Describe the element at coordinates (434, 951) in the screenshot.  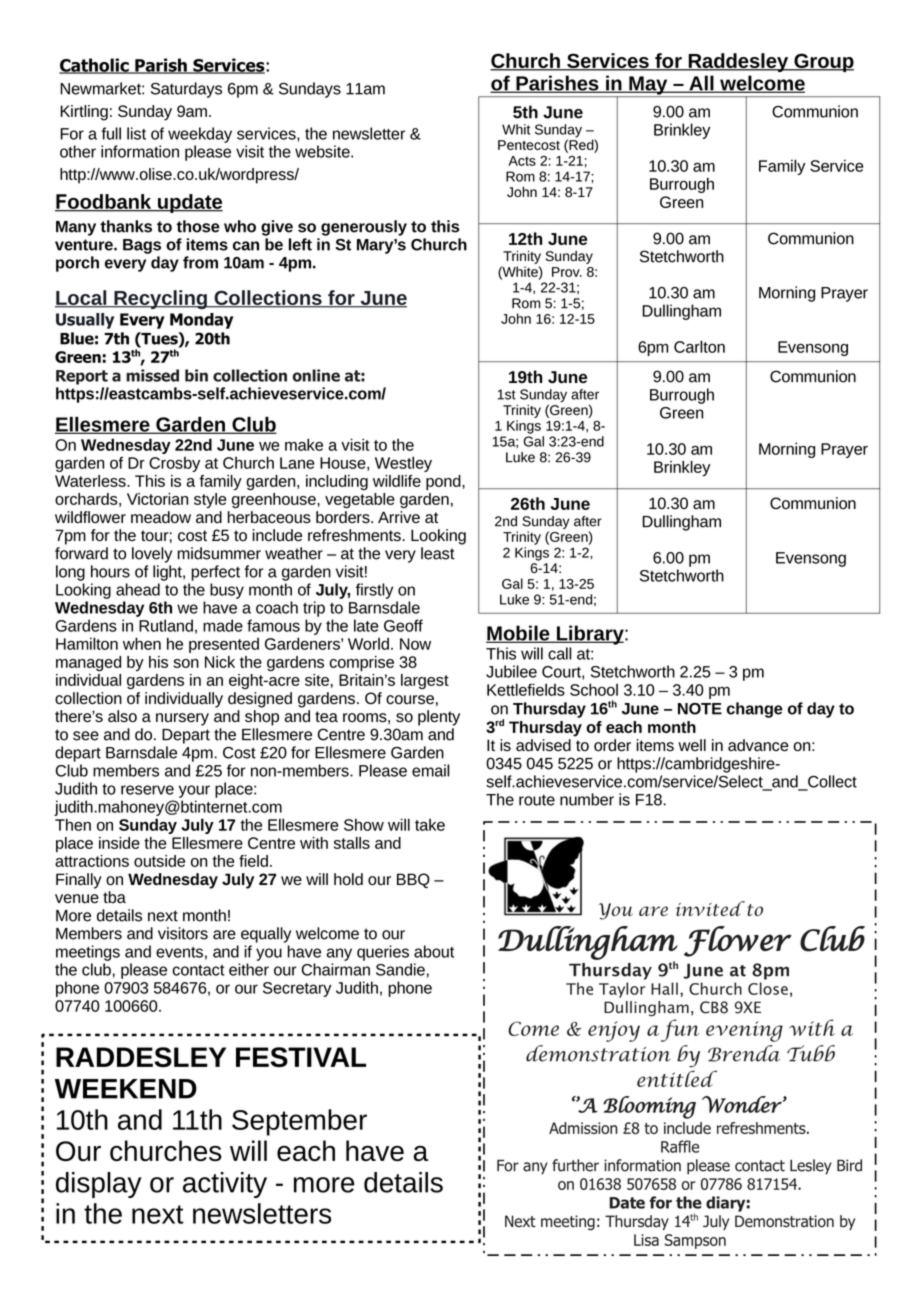
I see `about` at that location.
